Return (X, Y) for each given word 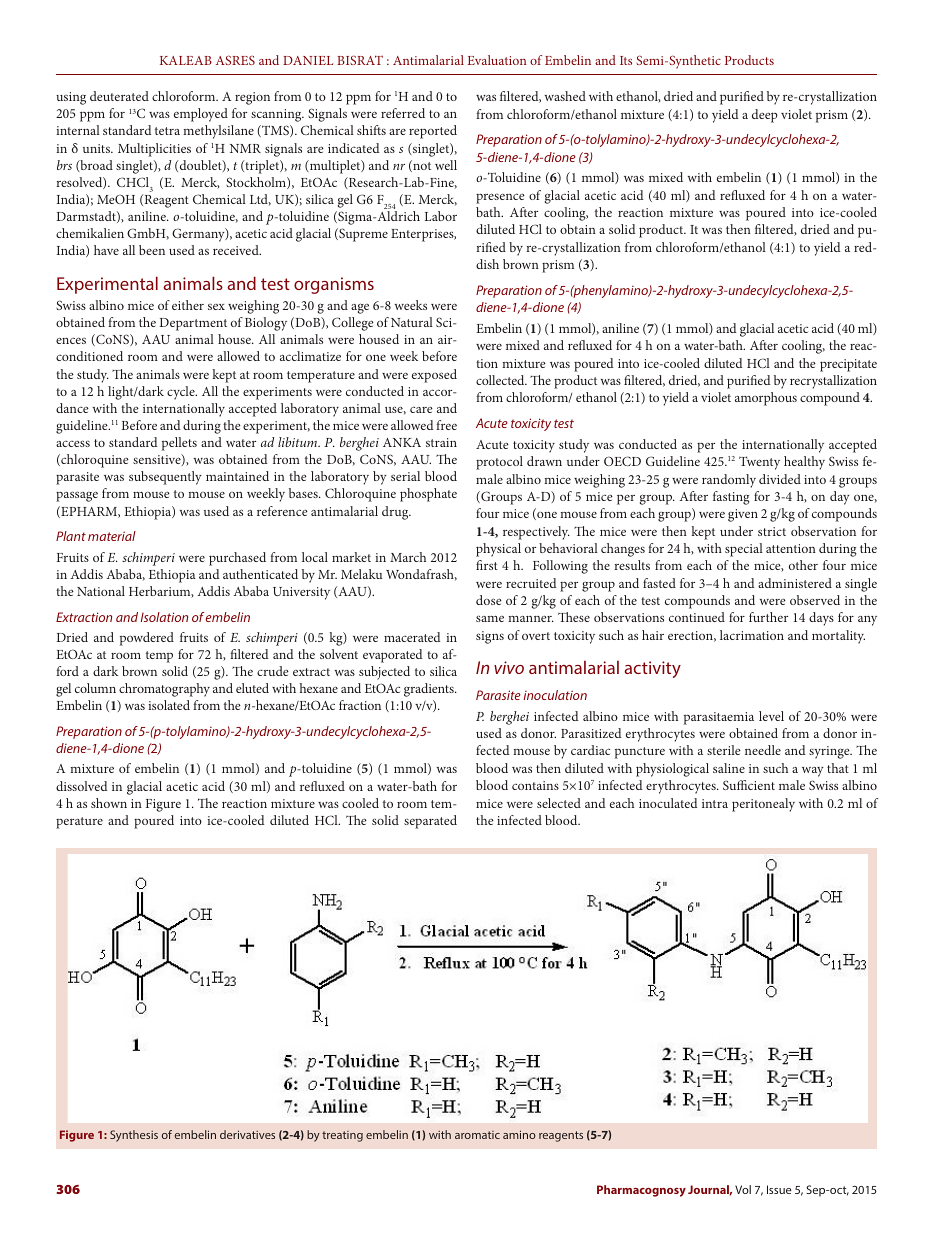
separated (430, 822)
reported (433, 132)
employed (201, 115)
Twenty (759, 463)
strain (441, 442)
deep (765, 116)
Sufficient (749, 785)
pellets (179, 444)
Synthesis (134, 1136)
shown (109, 803)
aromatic (477, 1135)
